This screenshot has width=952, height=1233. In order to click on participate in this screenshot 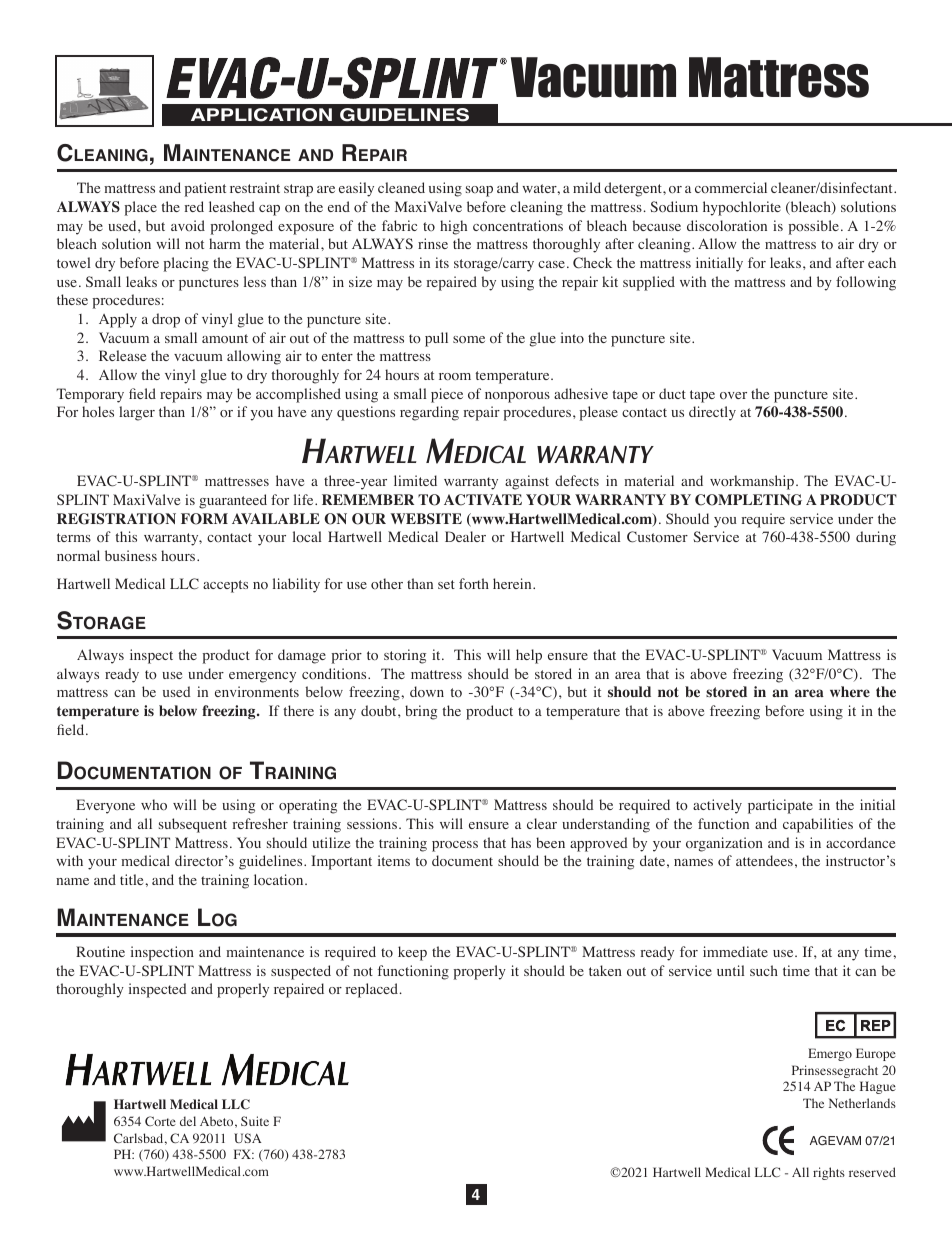, I will do `click(780, 806)`.
